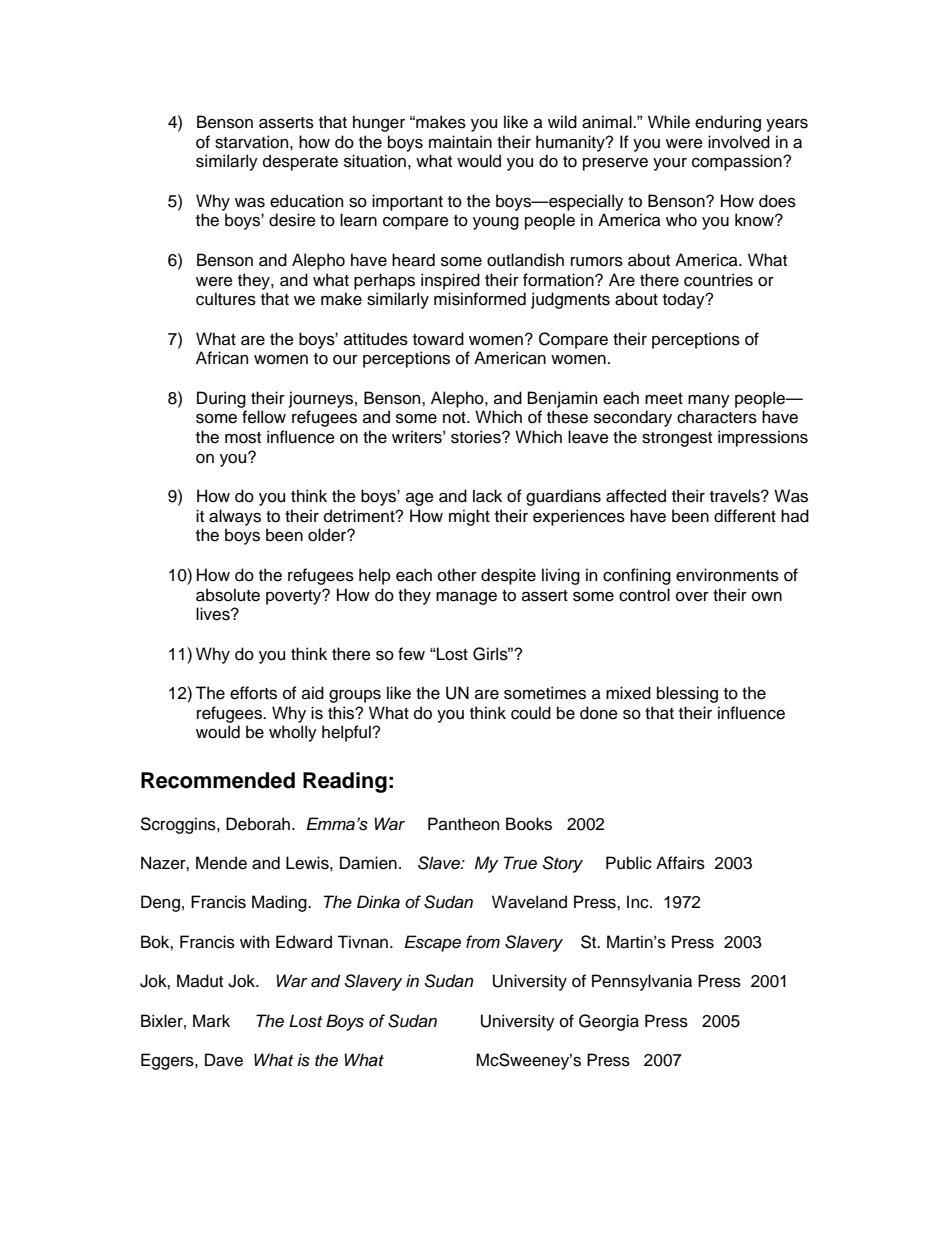  I want to click on travels, so click(736, 496).
